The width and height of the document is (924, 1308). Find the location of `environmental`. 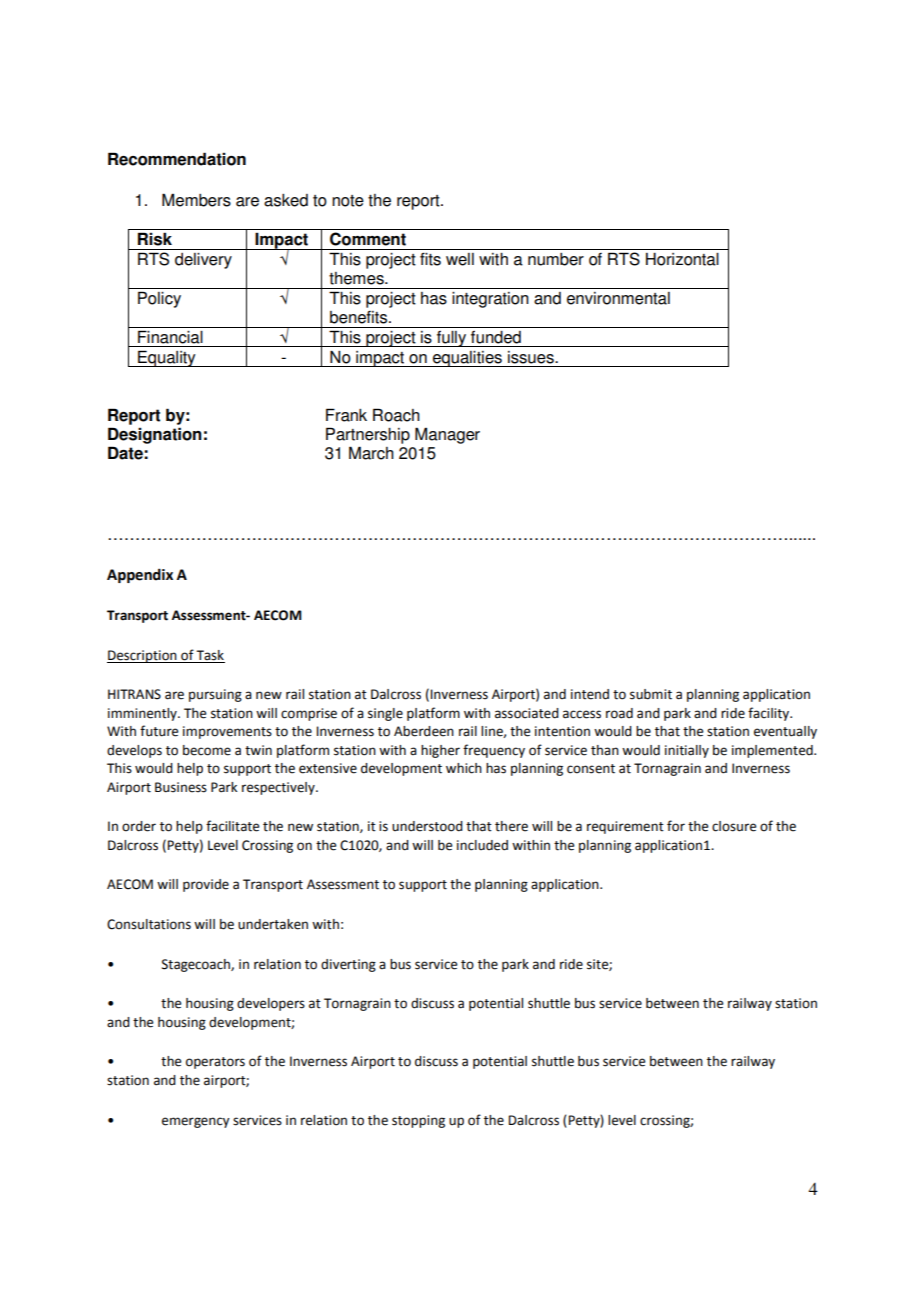

environmental is located at coordinates (618, 298).
